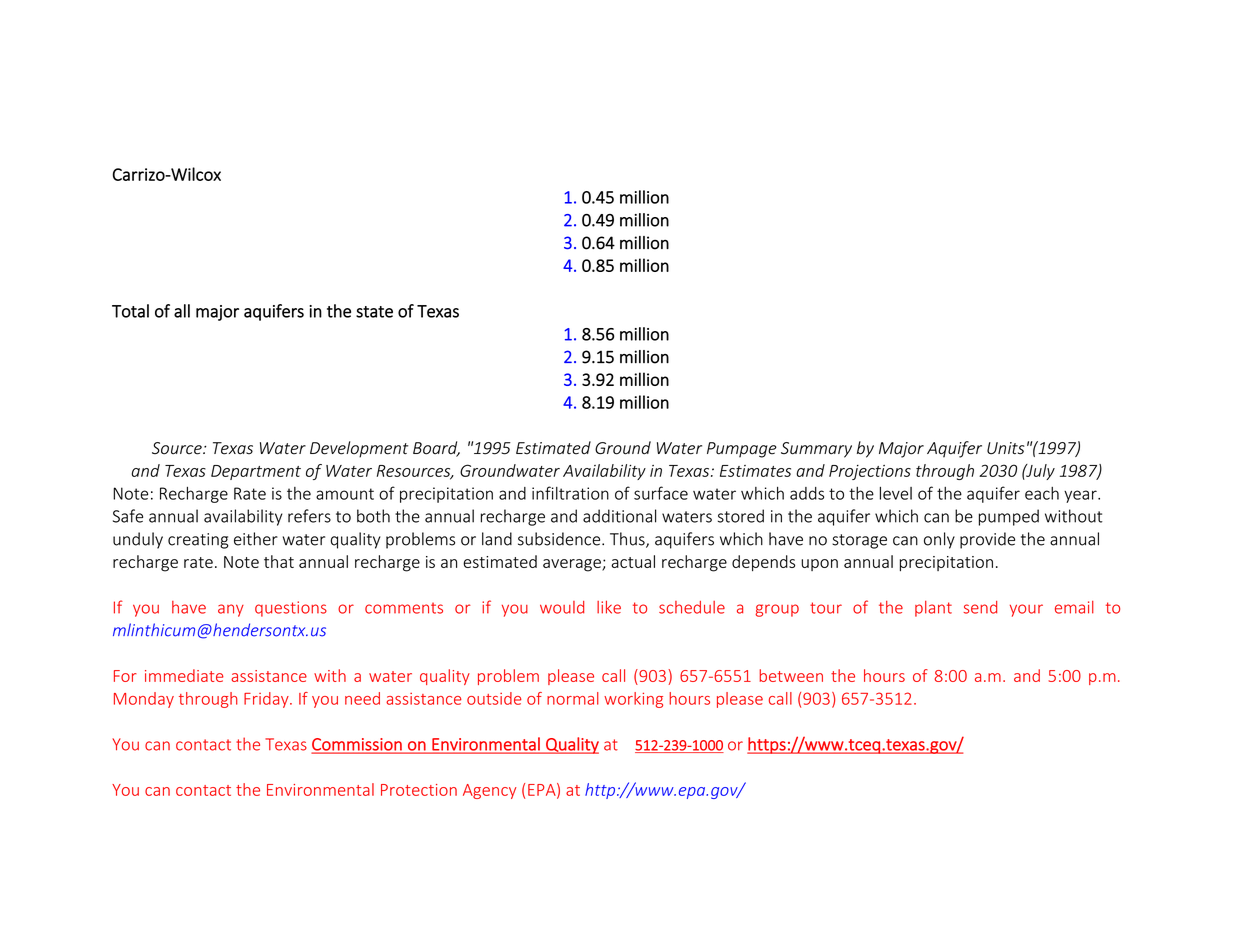  I want to click on normal, so click(573, 698).
